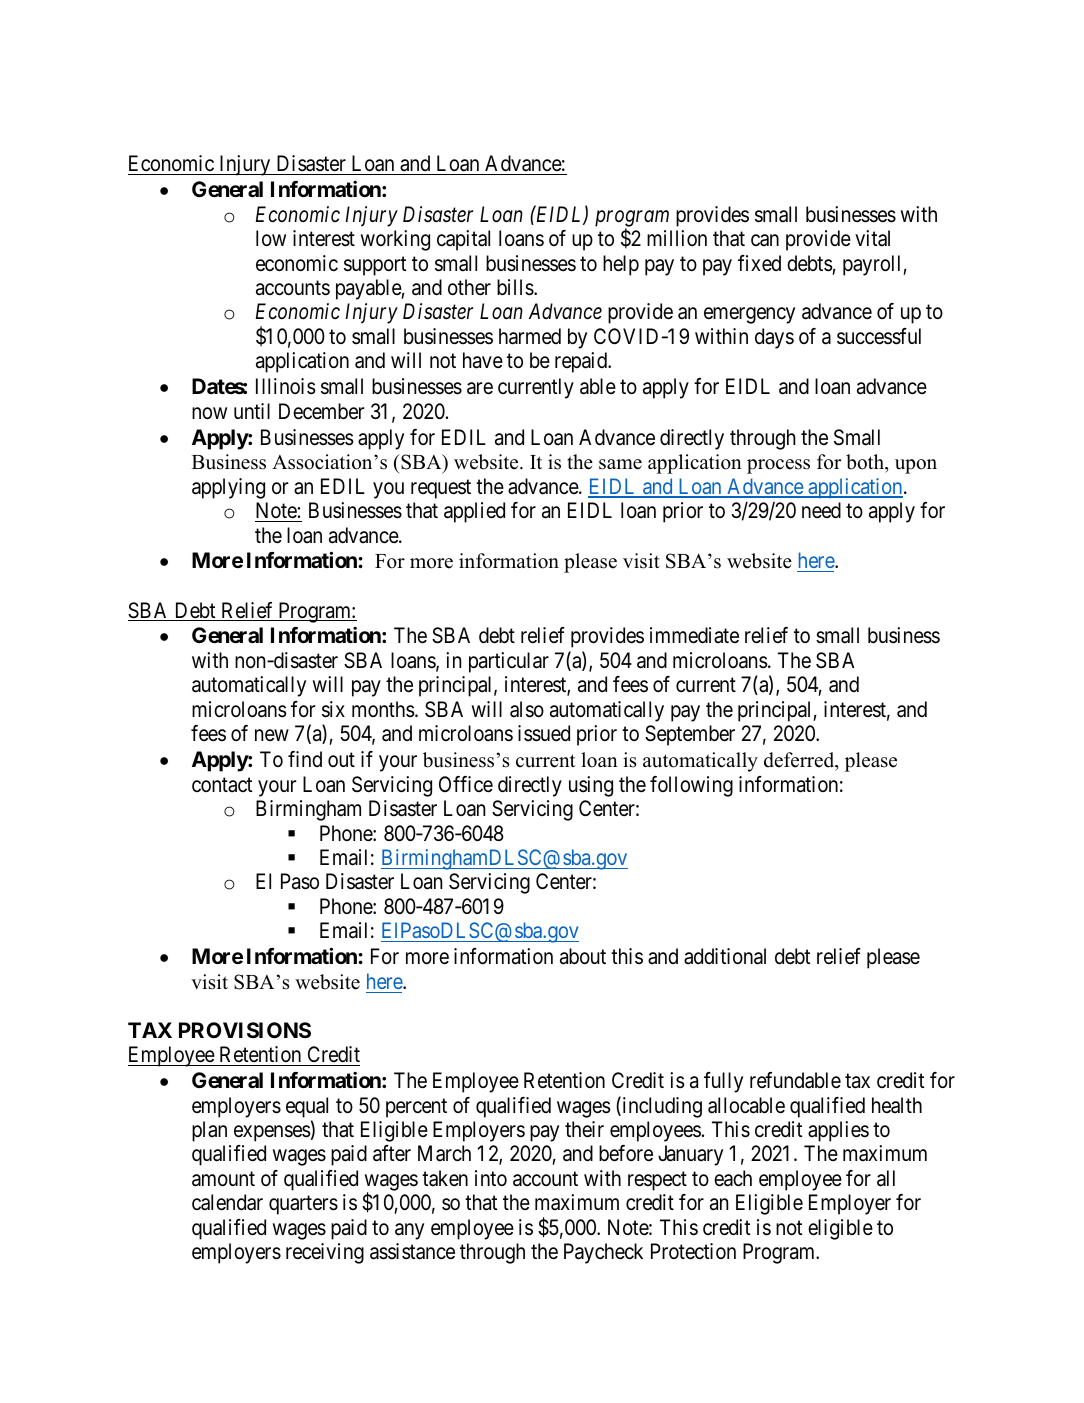 The width and height of the document is (1084, 1403). I want to click on PROVISIONS, so click(245, 1030).
